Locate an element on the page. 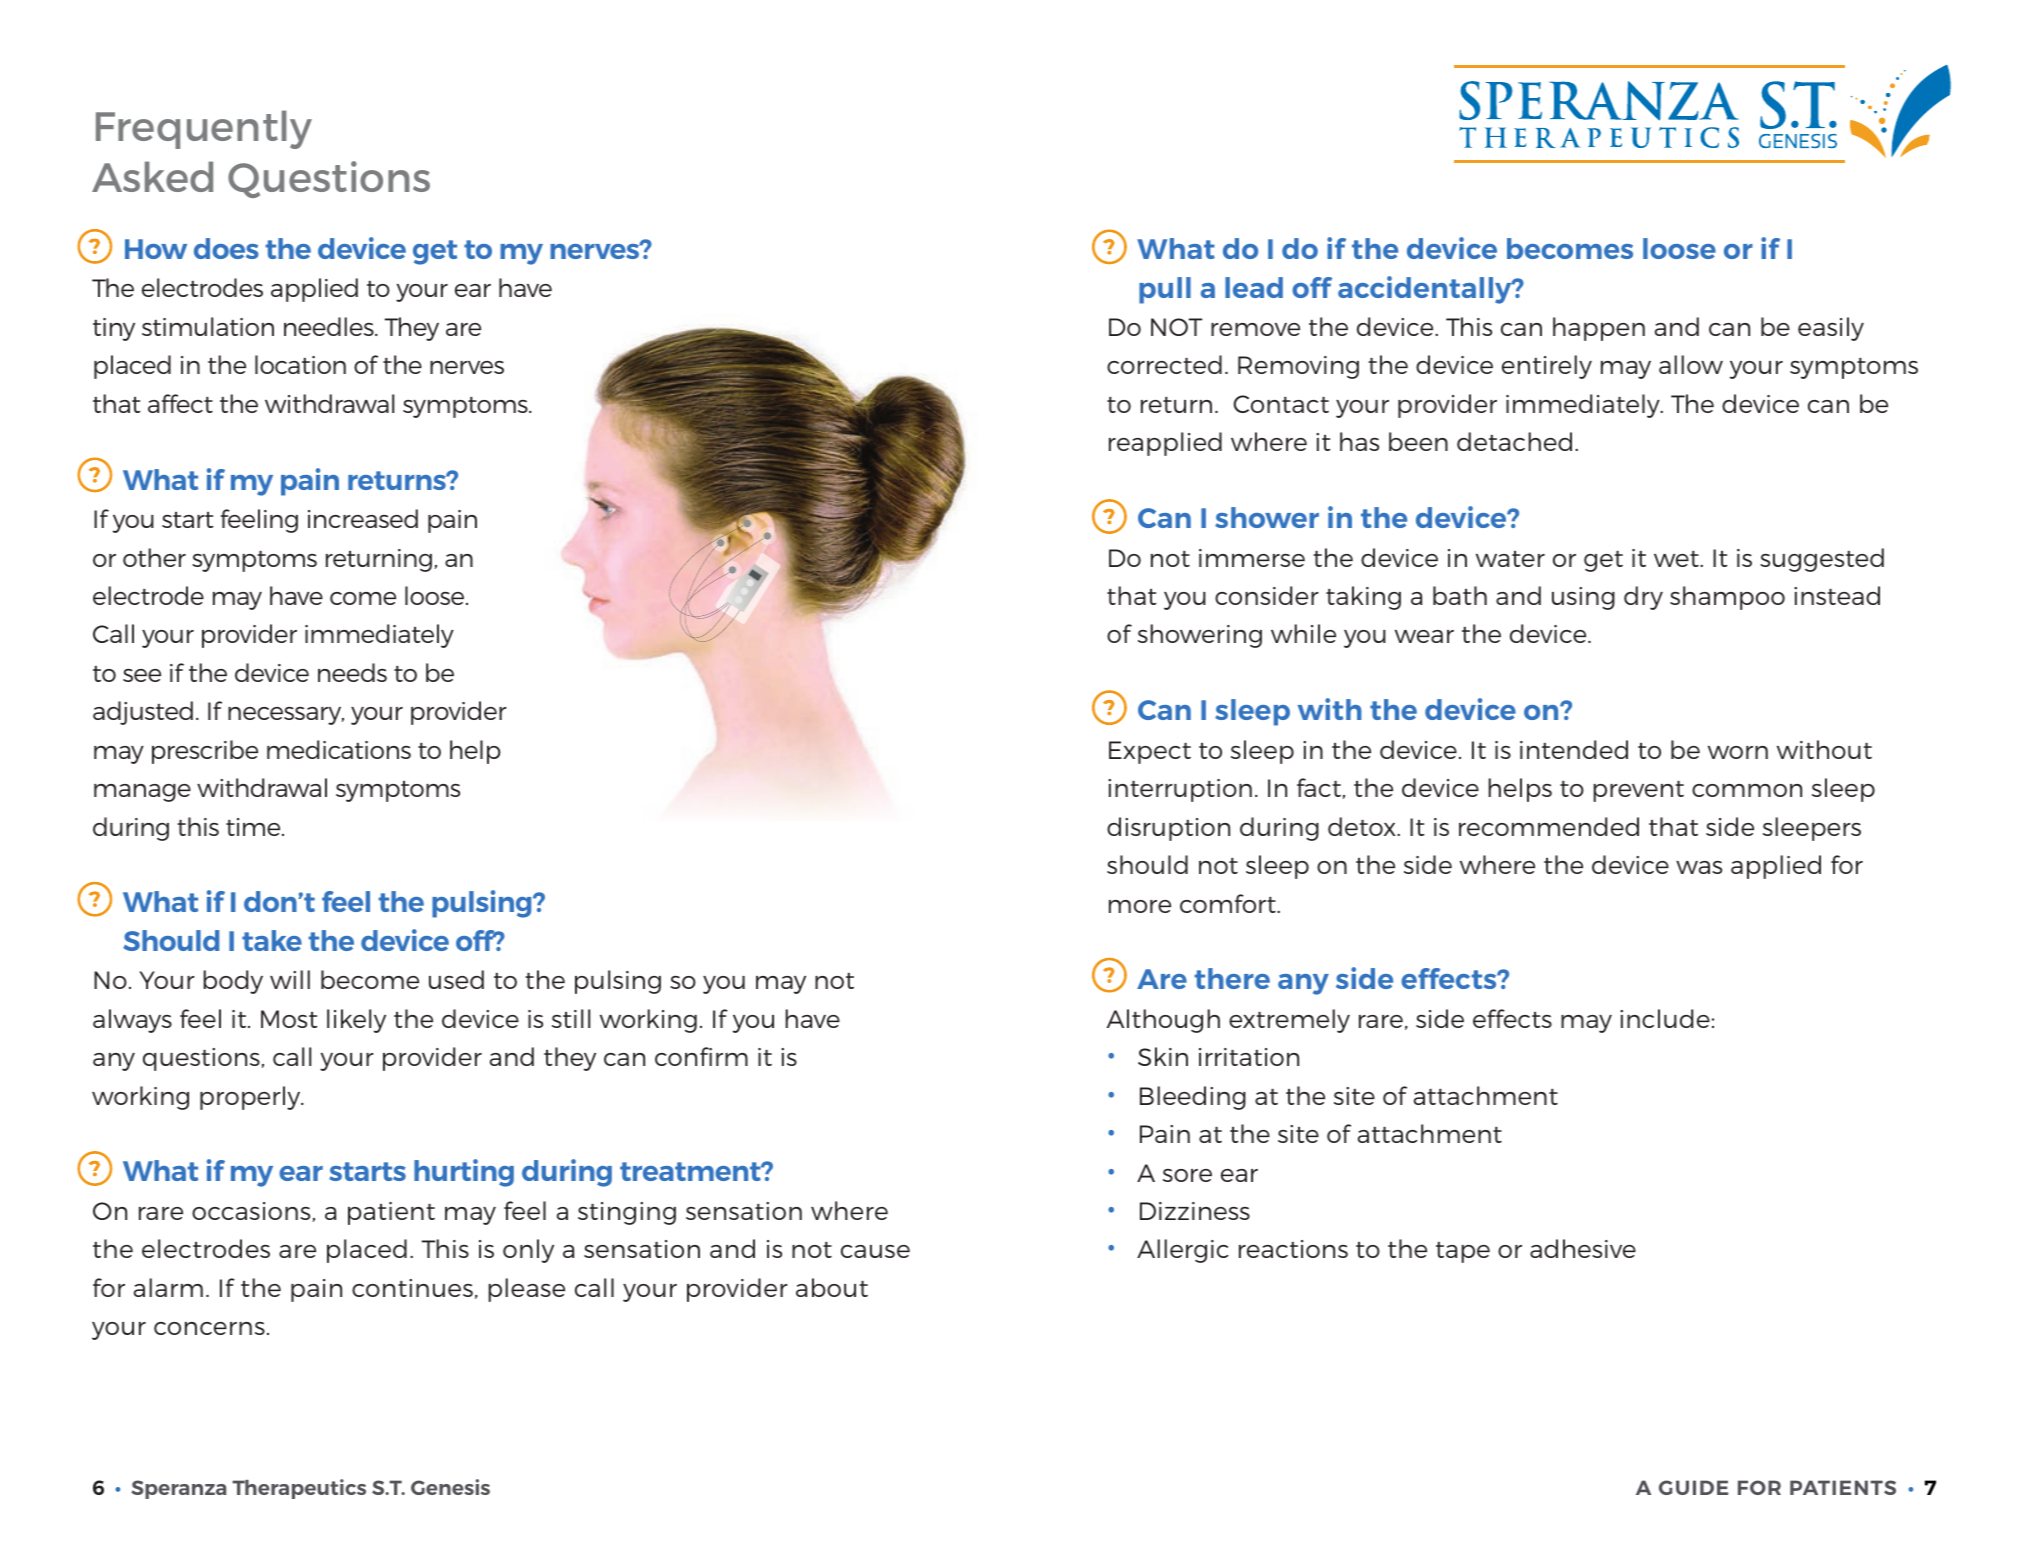 Image resolution: width=2029 pixels, height=1568 pixels. GUIDE is located at coordinates (1693, 1487).
